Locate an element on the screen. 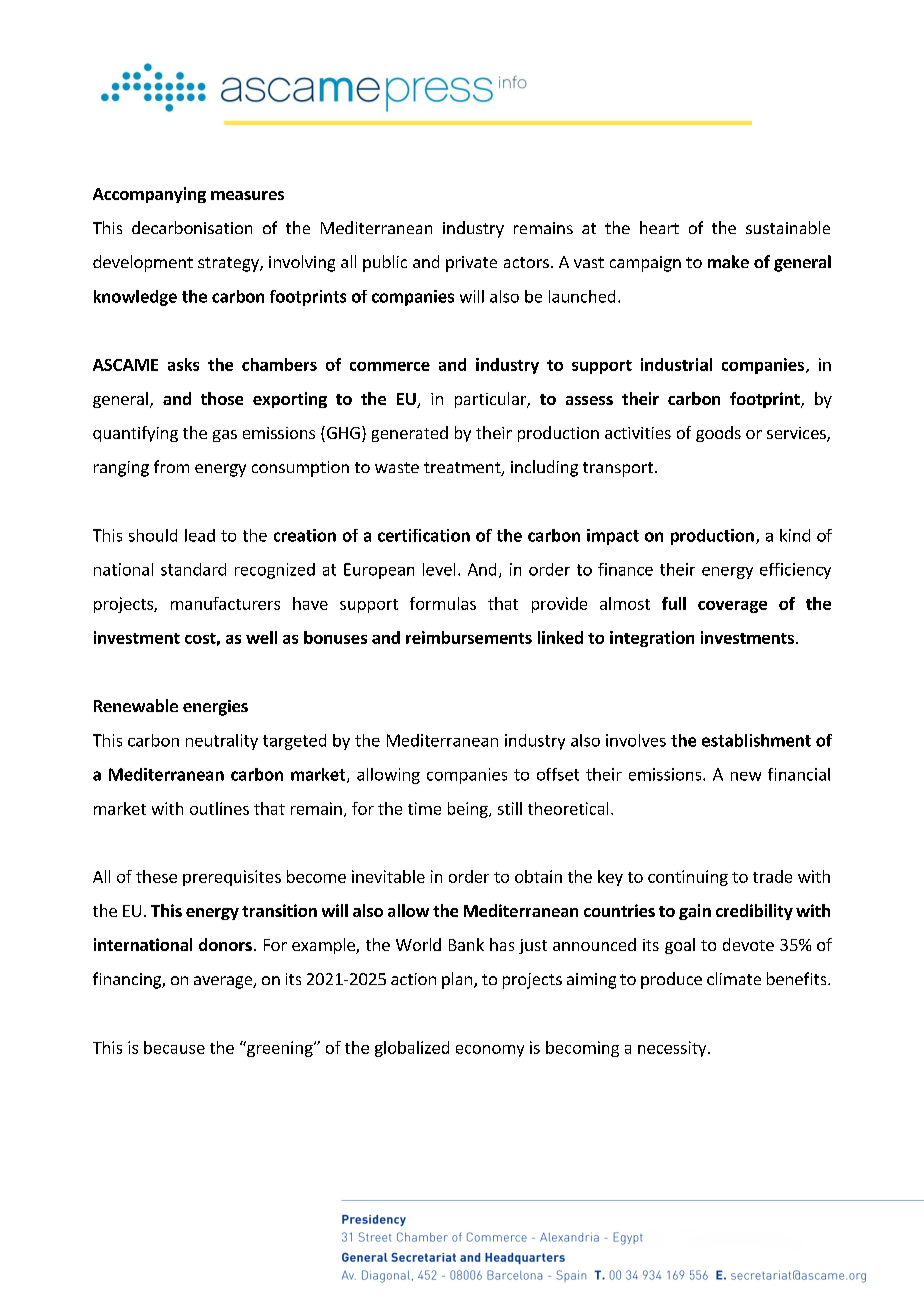 Image resolution: width=924 pixels, height=1308 pixels. because is located at coordinates (174, 1047).
